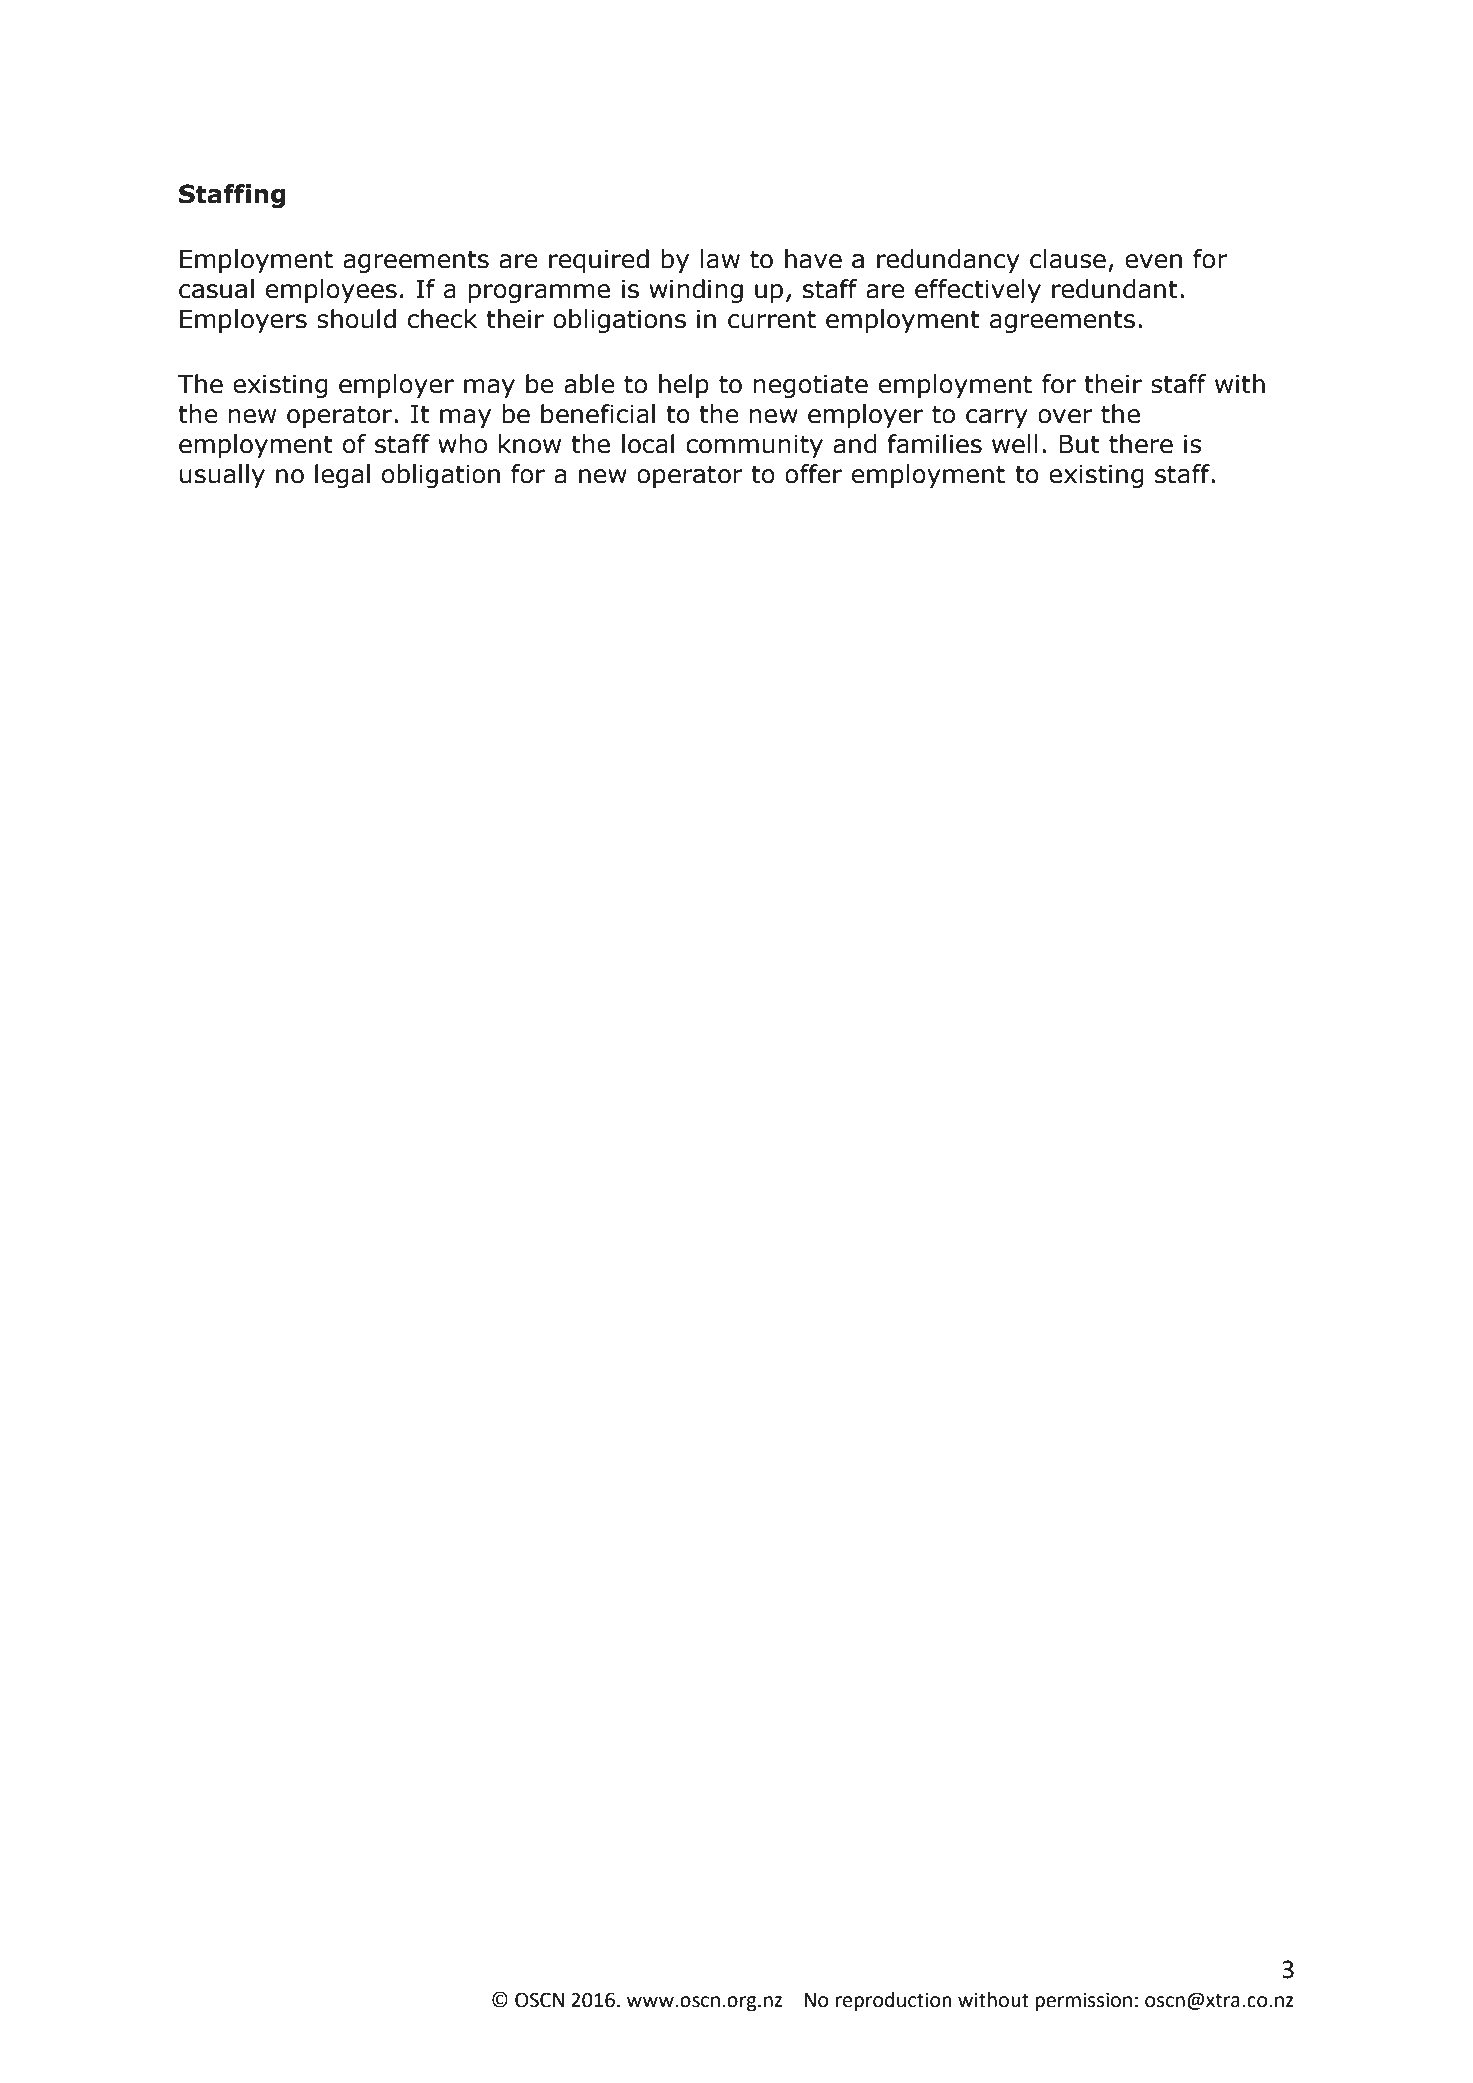 The width and height of the page is (1473, 2083). What do you see at coordinates (1141, 444) in the page?
I see `there` at bounding box center [1141, 444].
